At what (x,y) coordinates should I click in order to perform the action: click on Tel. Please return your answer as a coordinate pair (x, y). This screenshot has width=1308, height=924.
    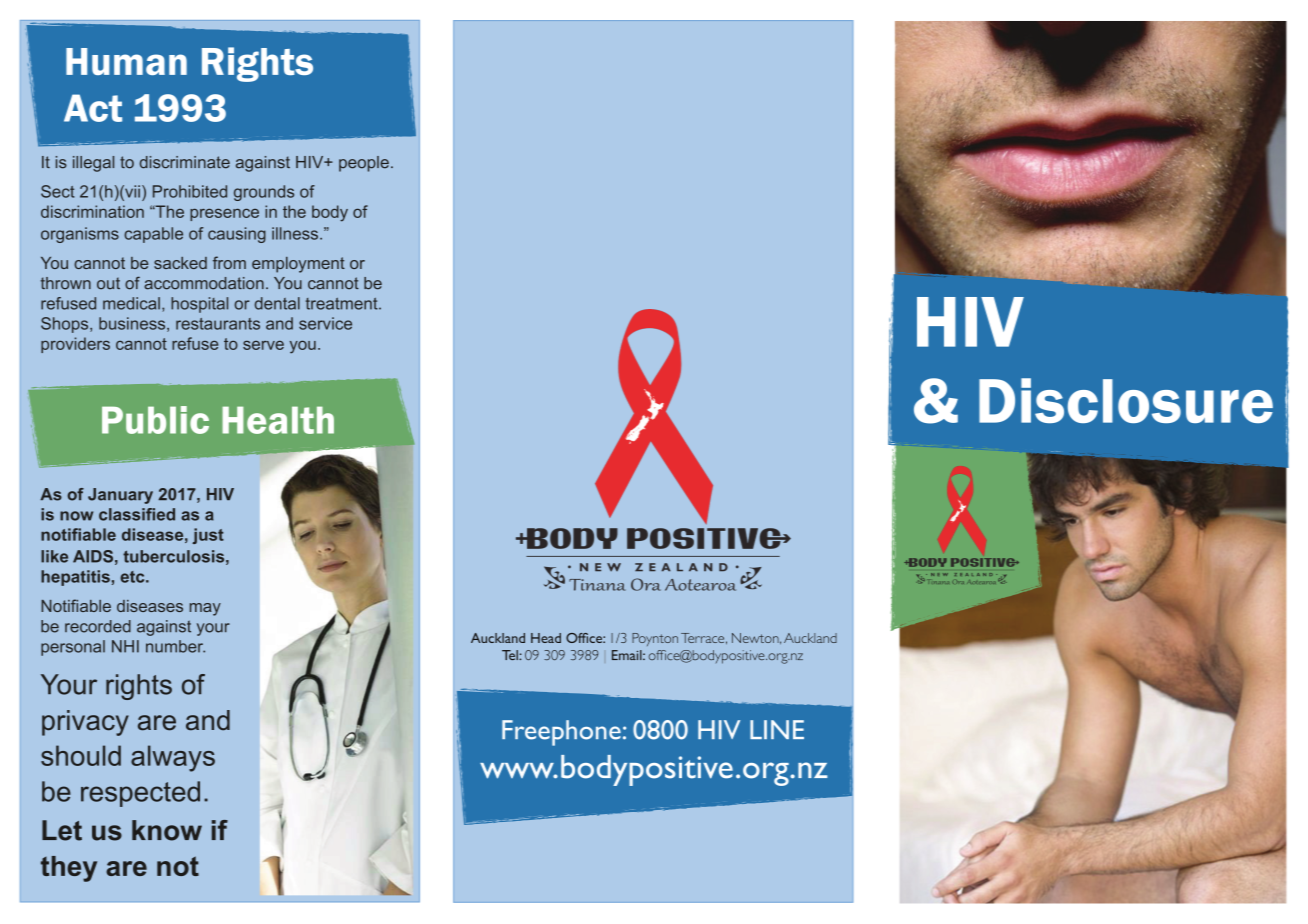
    Looking at the image, I should click on (511, 655).
